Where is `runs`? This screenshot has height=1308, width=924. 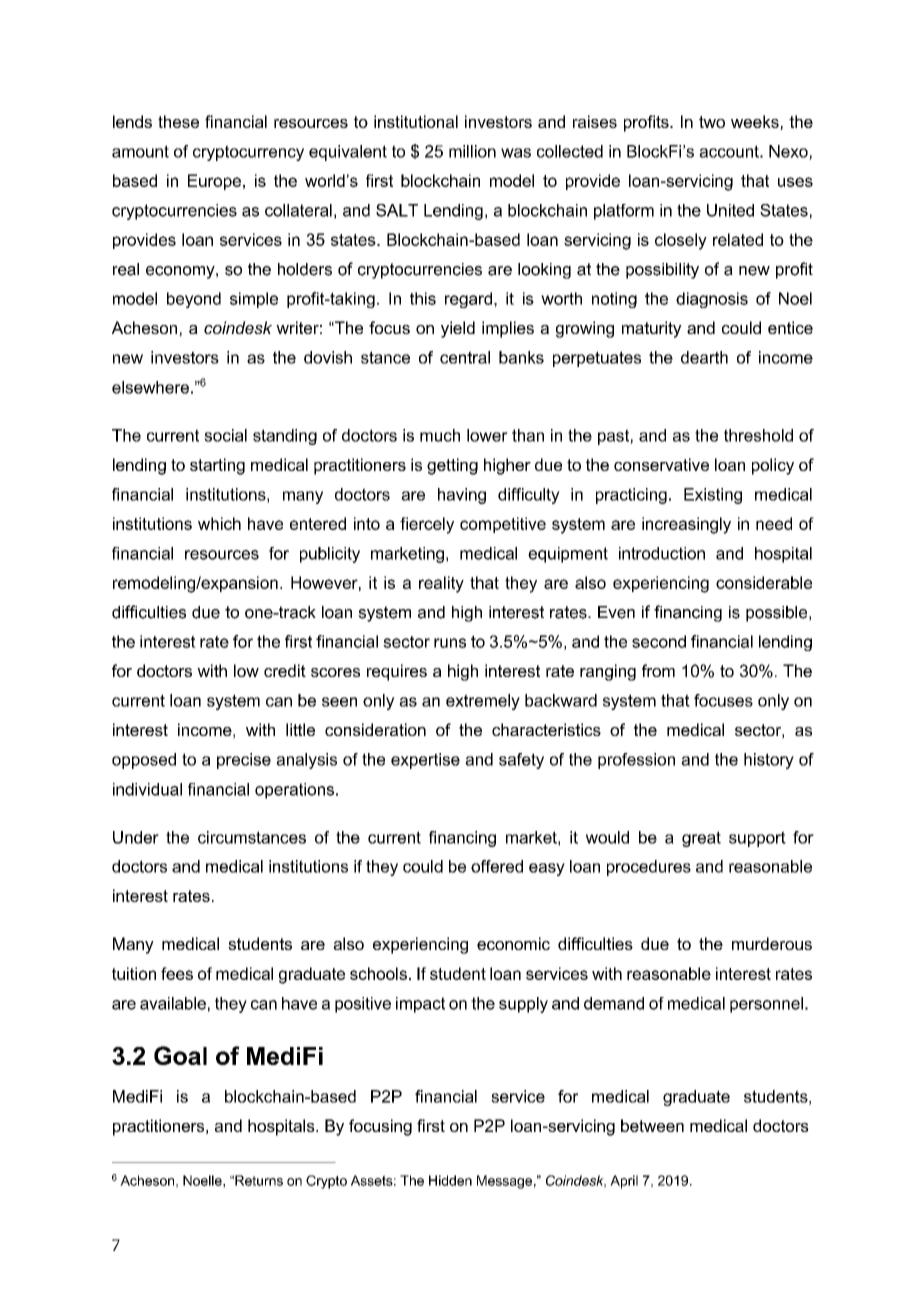 runs is located at coordinates (450, 643).
